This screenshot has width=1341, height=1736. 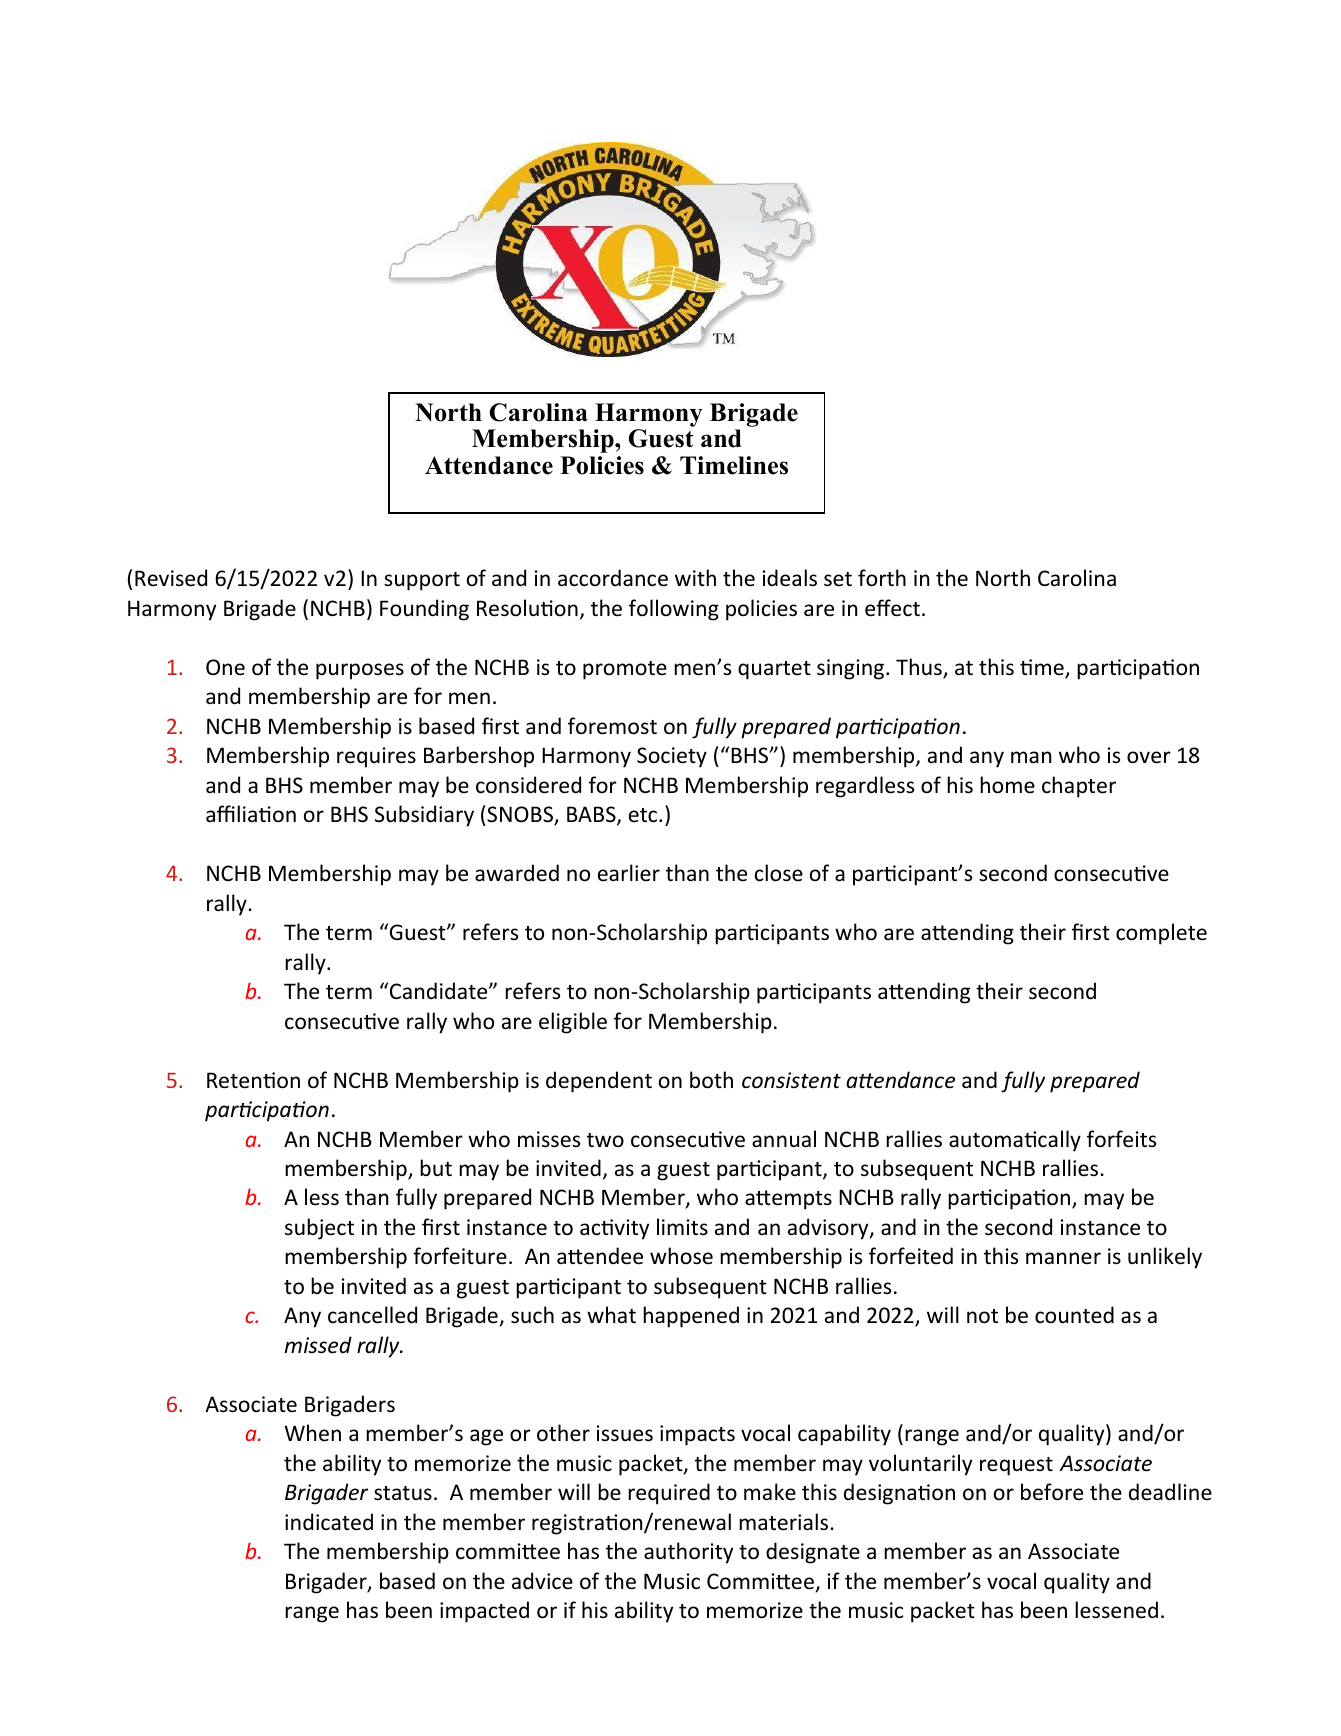 What do you see at coordinates (1161, 934) in the screenshot?
I see `complete` at bounding box center [1161, 934].
